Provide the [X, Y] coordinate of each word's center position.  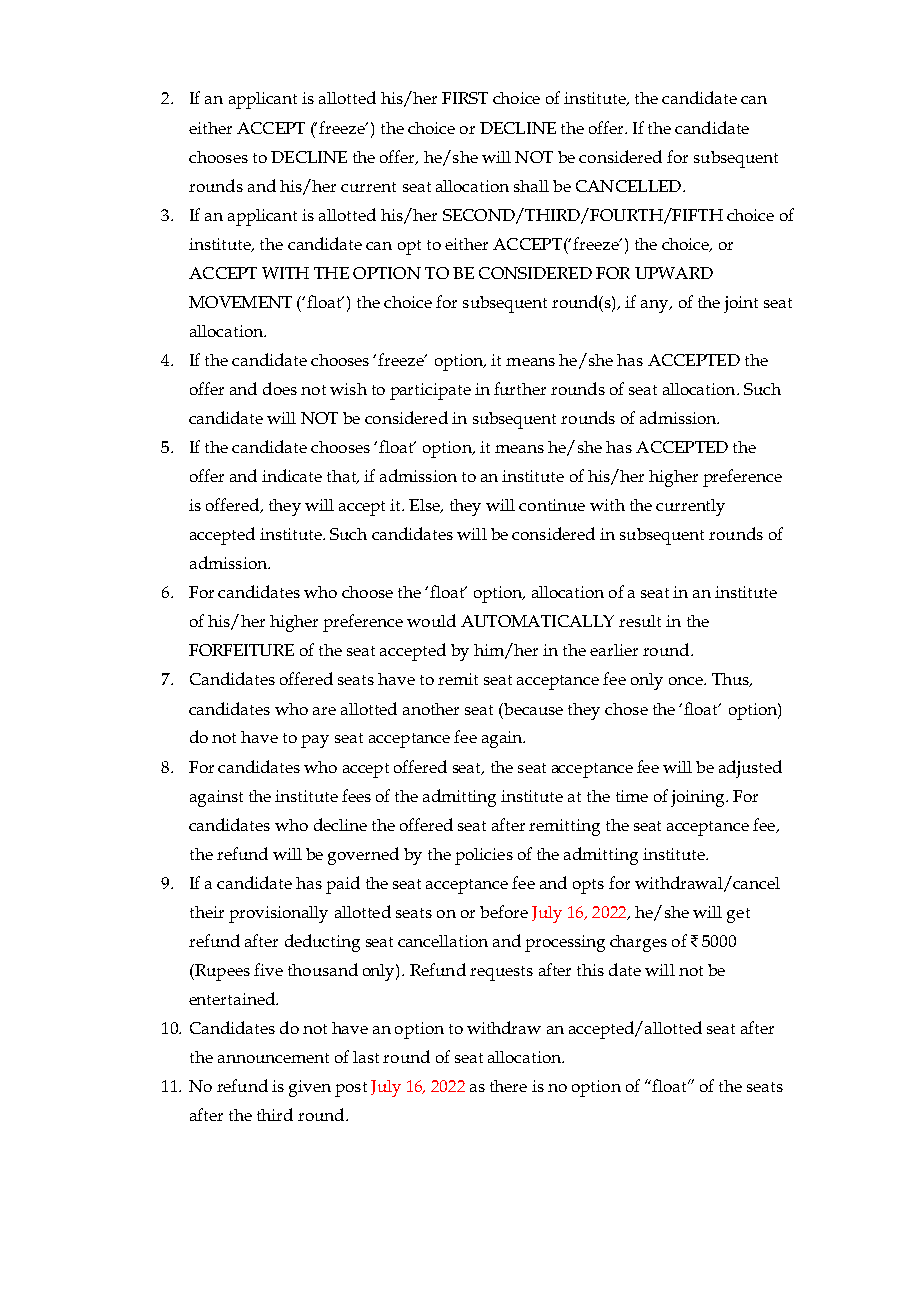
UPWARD [674, 273]
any [656, 306]
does [280, 388]
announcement [273, 1058]
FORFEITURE [241, 650]
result [640, 621]
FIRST [465, 98]
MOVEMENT [240, 302]
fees [356, 795]
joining [699, 798]
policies [484, 856]
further [520, 388]
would [431, 620]
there [508, 1086]
